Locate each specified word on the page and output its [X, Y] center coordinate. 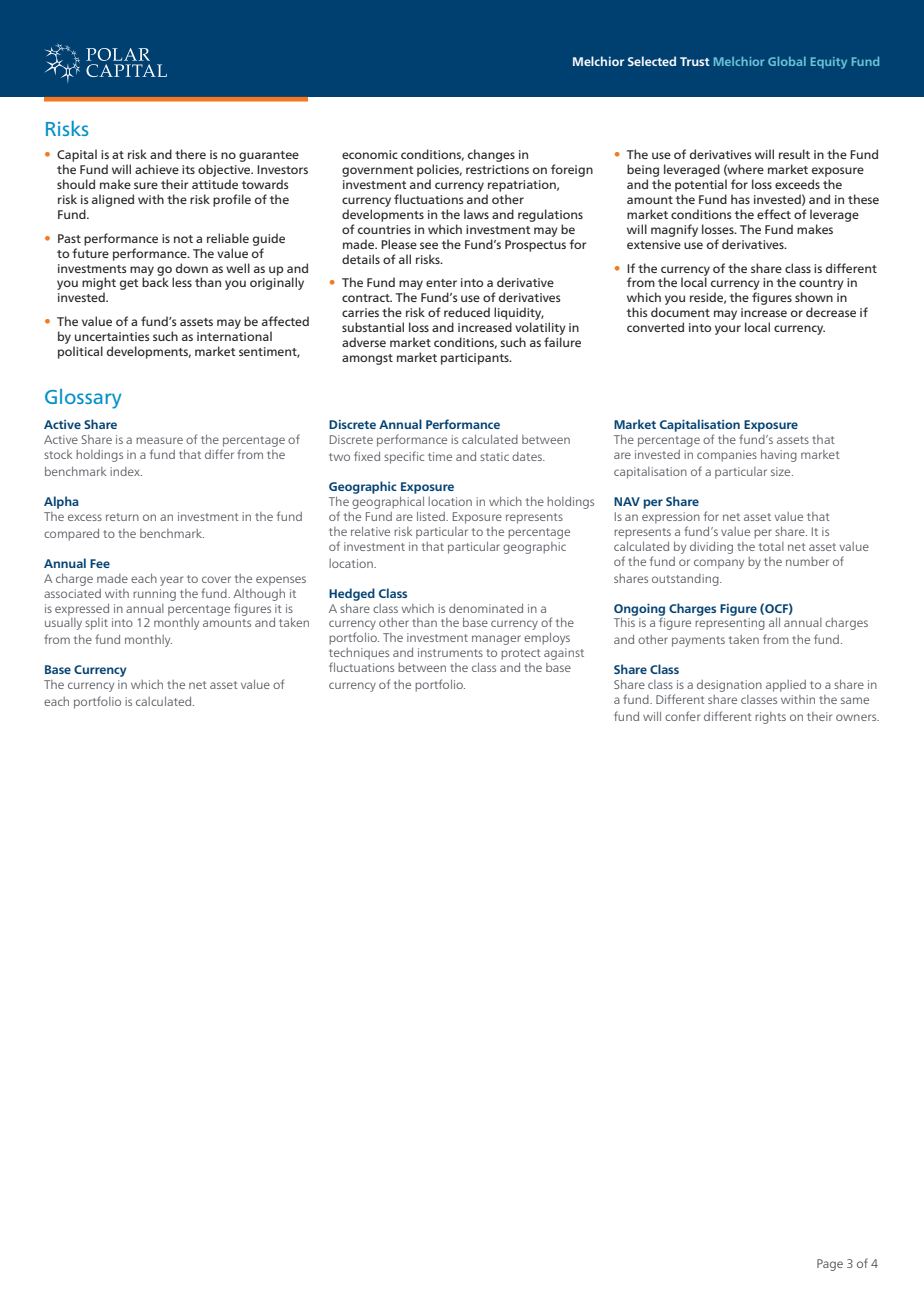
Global [787, 61]
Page [830, 1265]
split [96, 624]
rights [770, 718]
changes [491, 155]
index [126, 471]
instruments [450, 652]
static [494, 456]
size [782, 471]
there [190, 154]
